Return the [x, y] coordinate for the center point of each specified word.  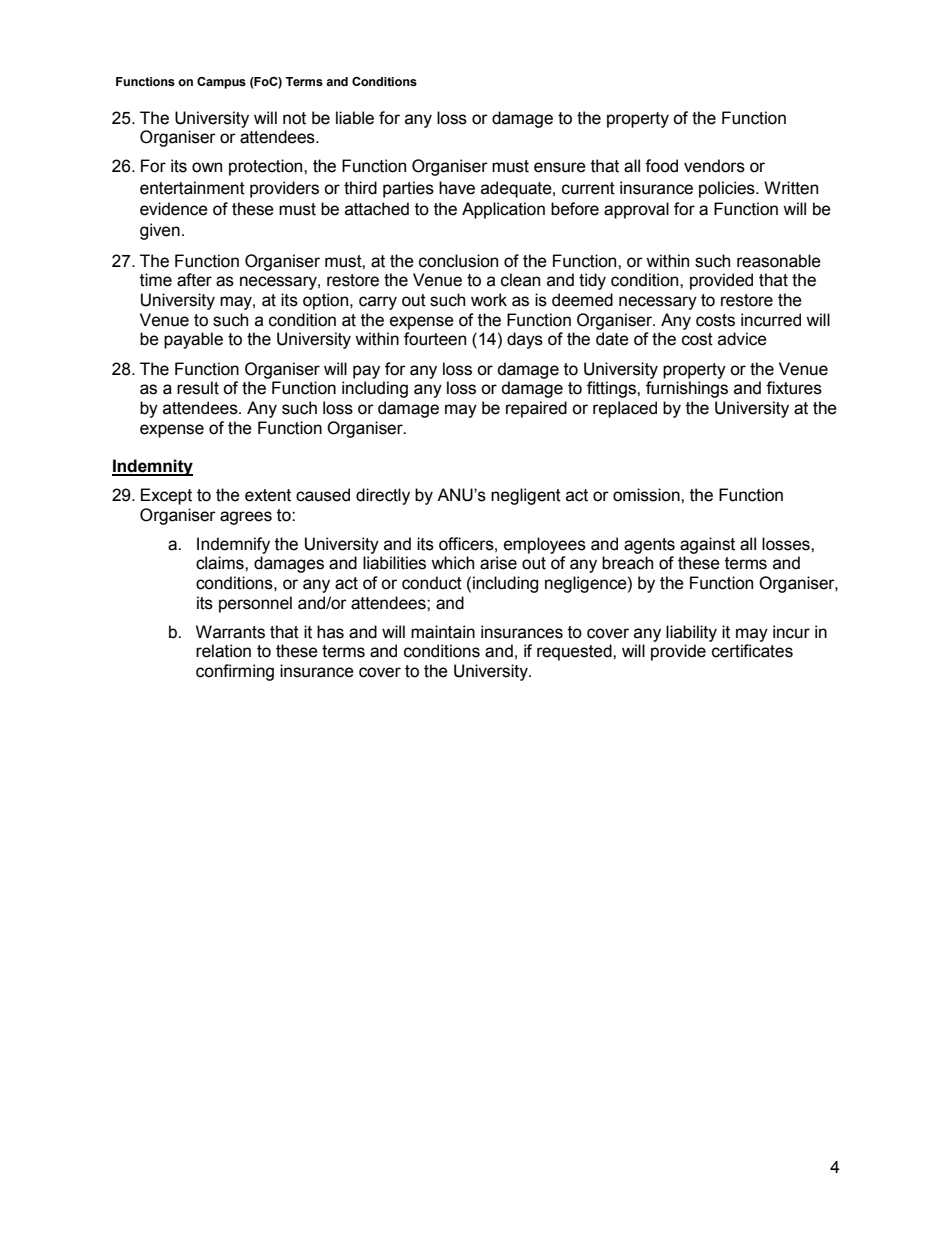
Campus [221, 83]
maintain [443, 632]
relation [223, 651]
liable [355, 118]
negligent [526, 496]
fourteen [435, 339]
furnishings [687, 389]
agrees [246, 518]
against [707, 545]
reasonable [779, 261]
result [198, 388]
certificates [752, 651]
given [160, 231]
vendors [714, 166]
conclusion [458, 261]
